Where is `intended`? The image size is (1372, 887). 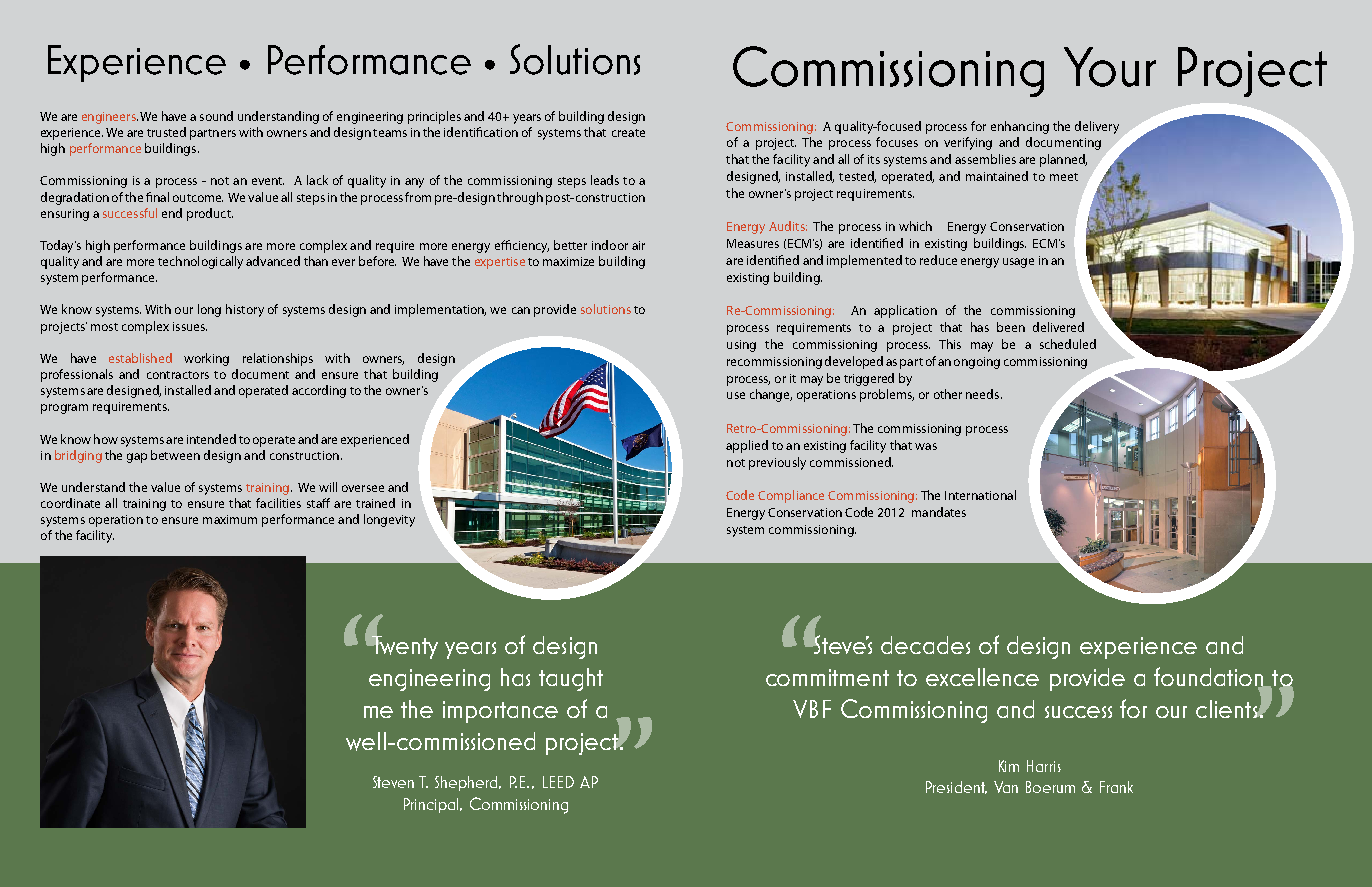
intended is located at coordinates (211, 439).
